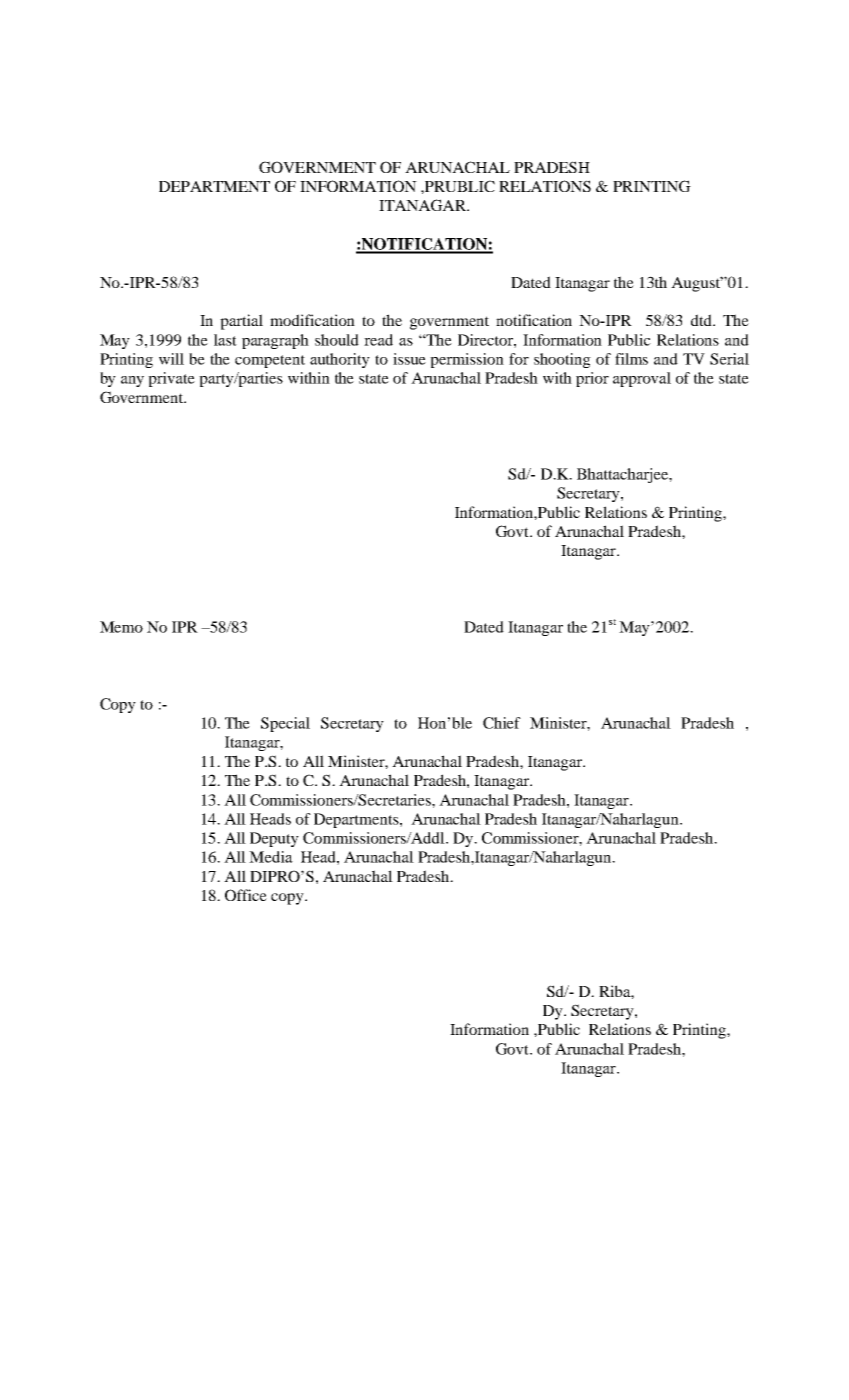 The image size is (849, 1400). I want to click on Special, so click(285, 724).
